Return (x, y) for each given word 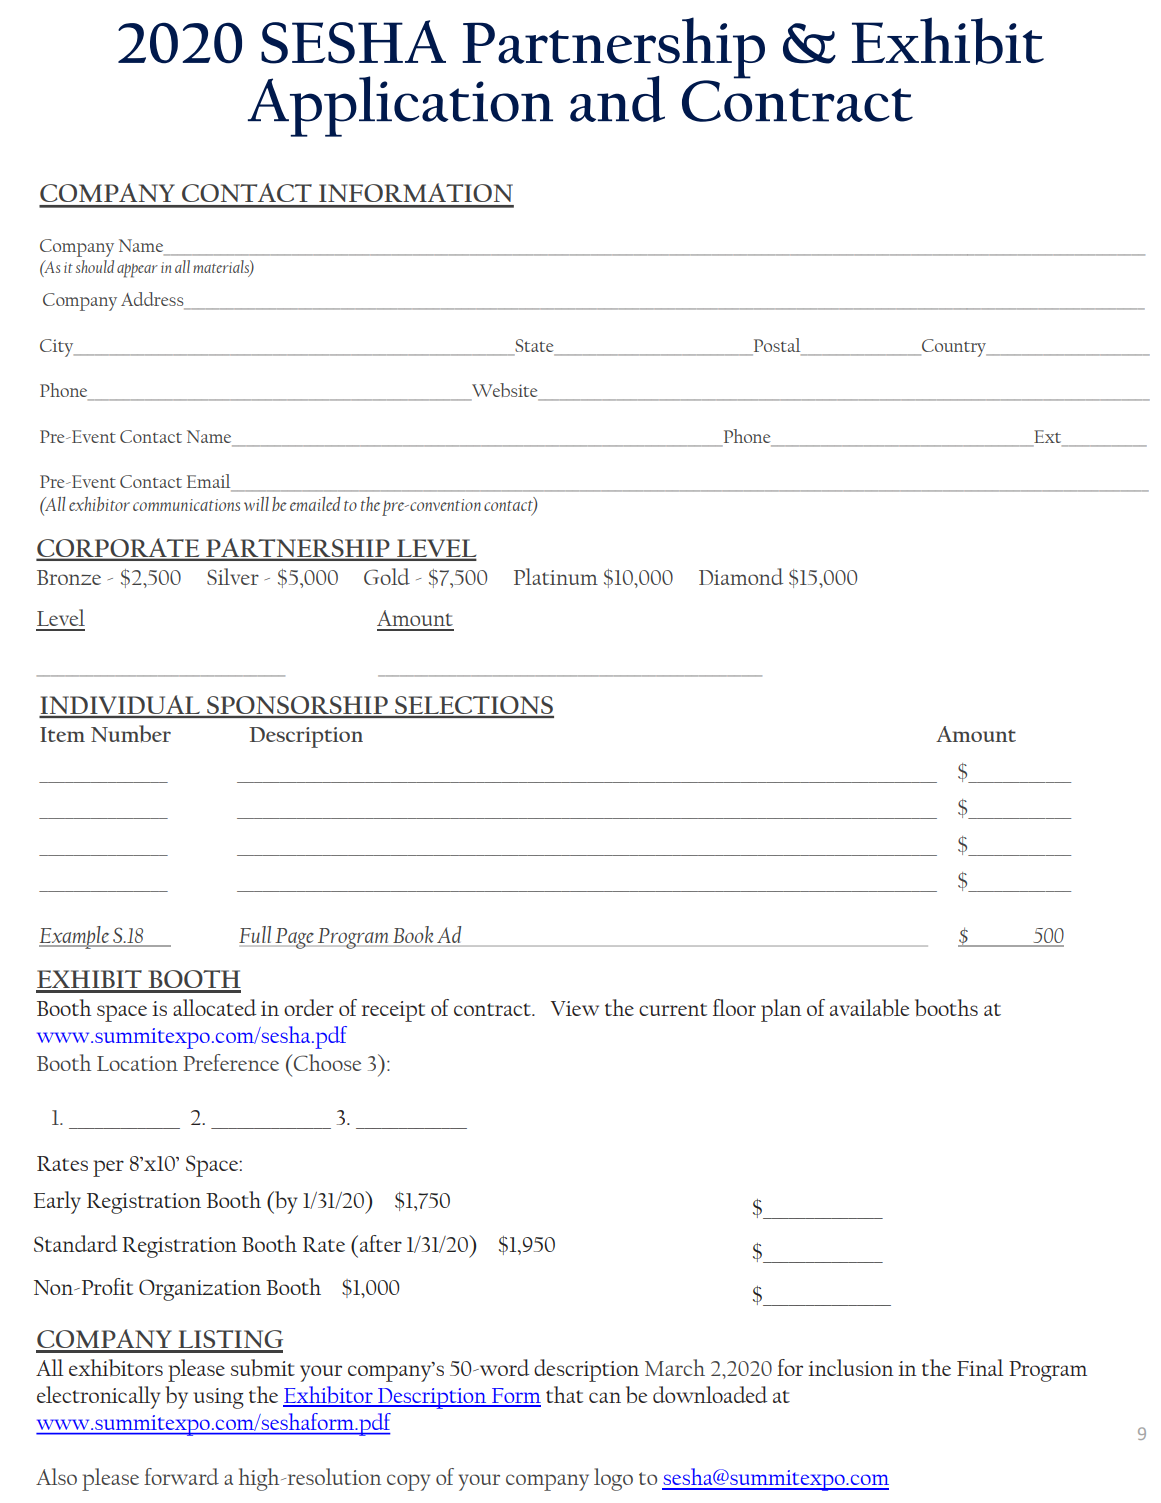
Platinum (556, 576)
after (381, 1243)
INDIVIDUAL (121, 706)
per (108, 1168)
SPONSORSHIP (297, 706)
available (869, 1007)
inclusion (851, 1367)
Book (413, 934)
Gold (387, 576)
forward (181, 1476)
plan (781, 1010)
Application (400, 106)
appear (137, 271)
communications (186, 505)
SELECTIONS (473, 706)
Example (75, 937)
